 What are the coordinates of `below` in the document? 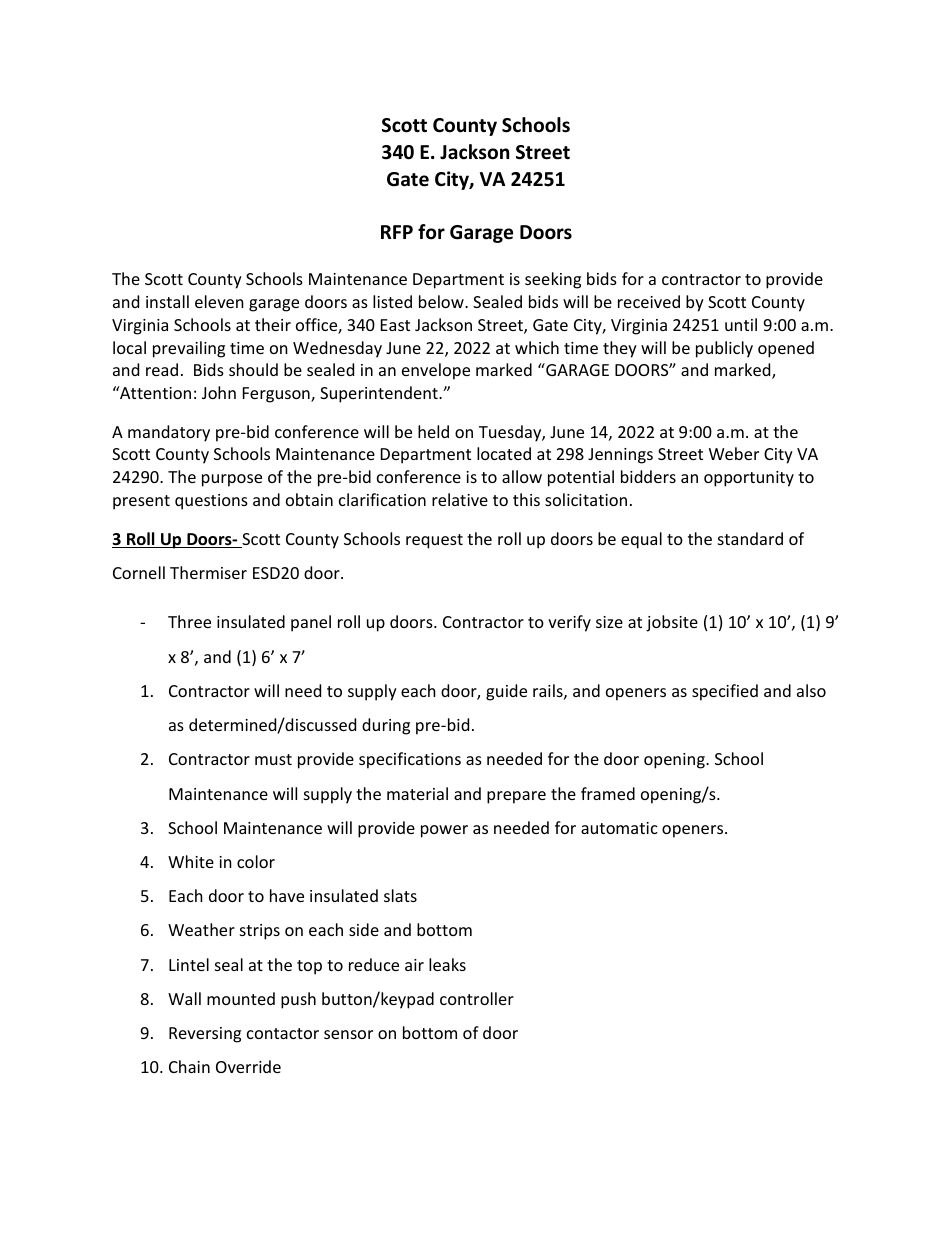 It's located at (442, 301).
